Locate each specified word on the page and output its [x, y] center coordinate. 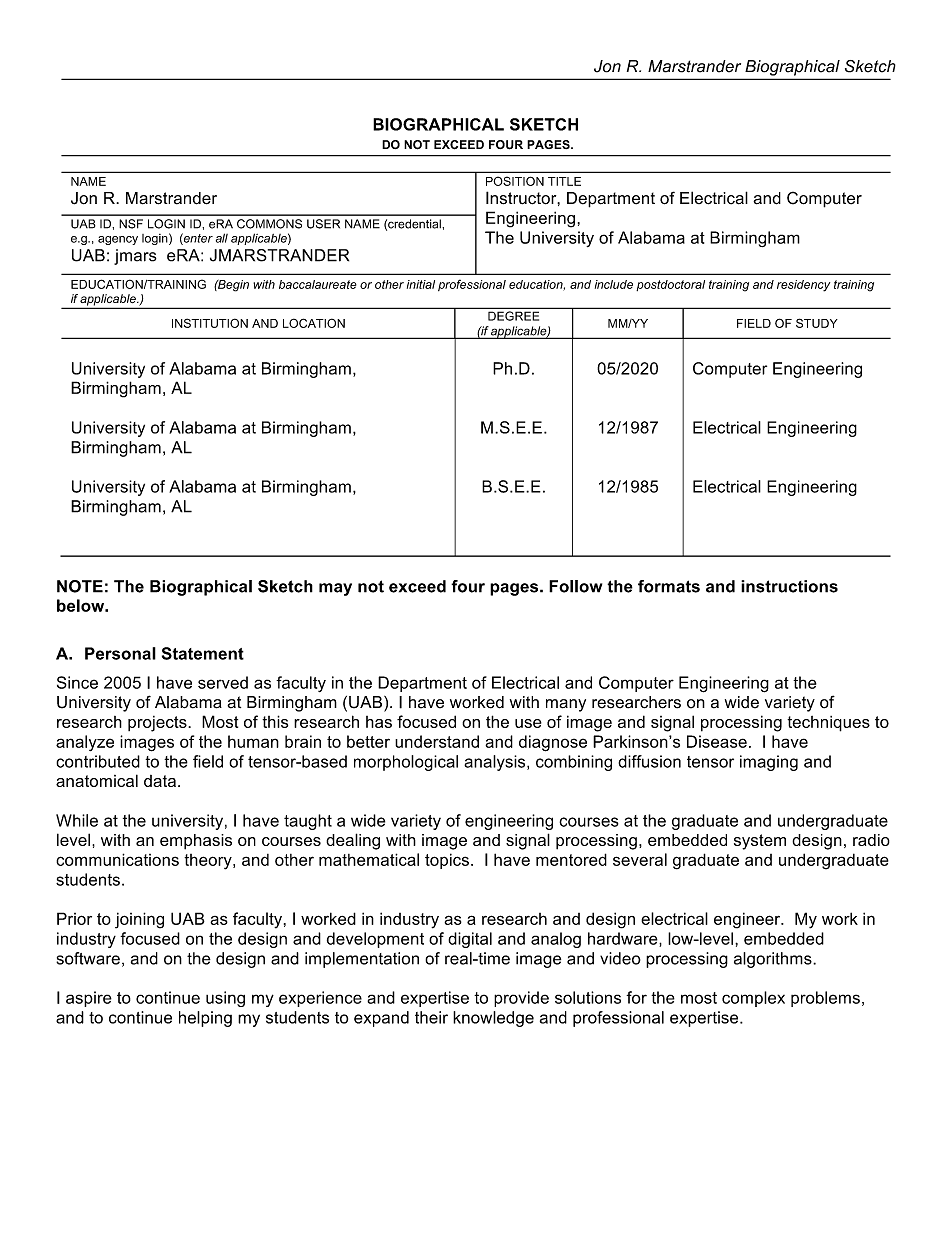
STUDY [817, 323]
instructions [789, 586]
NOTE [80, 586]
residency [803, 286]
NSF [131, 224]
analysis [496, 763]
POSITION [515, 181]
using [225, 999]
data [160, 781]
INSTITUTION [210, 323]
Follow [575, 586]
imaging [769, 763]
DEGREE [513, 316]
